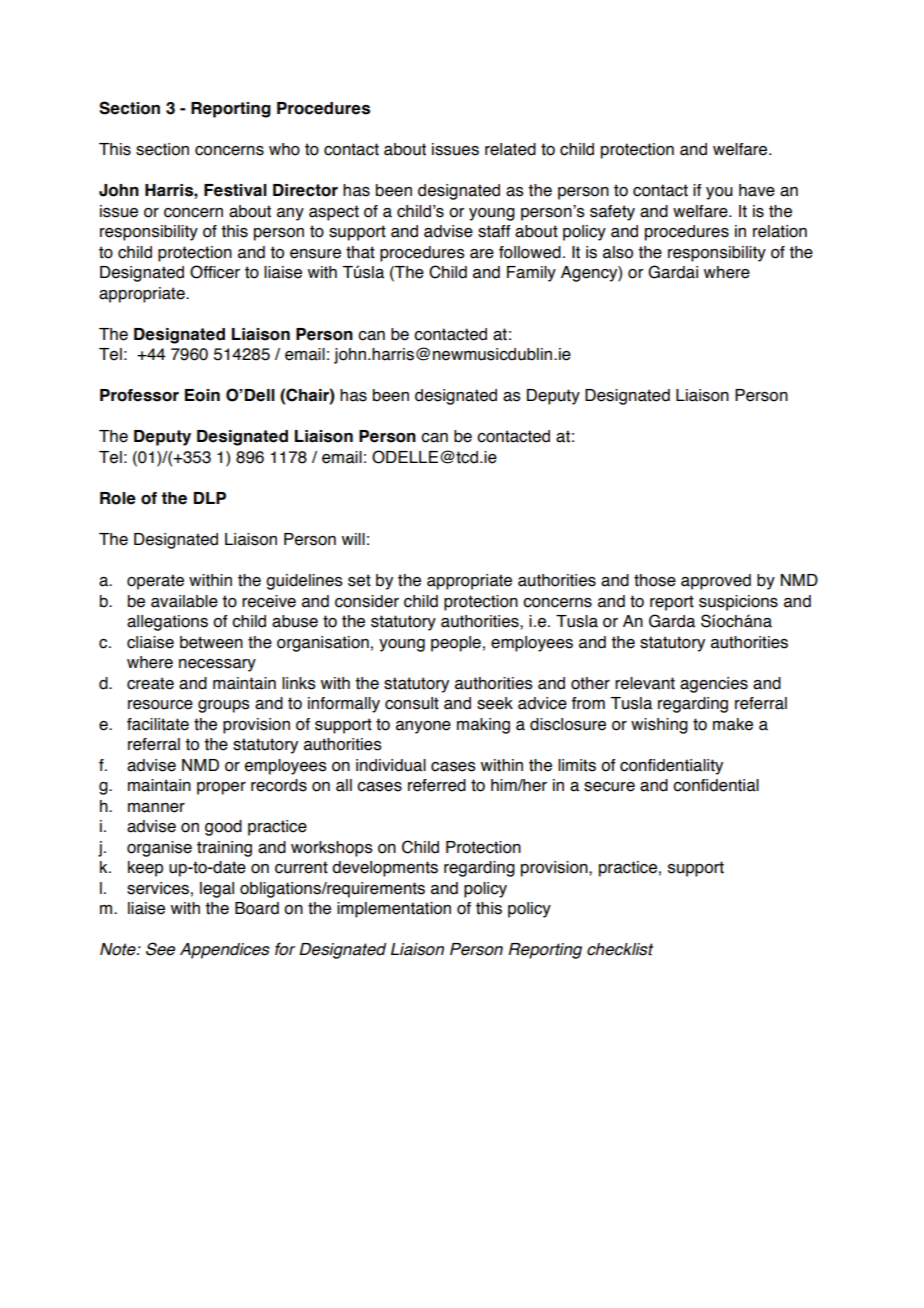 The height and width of the document is (1308, 924). What do you see at coordinates (716, 582) in the document?
I see `approved` at bounding box center [716, 582].
